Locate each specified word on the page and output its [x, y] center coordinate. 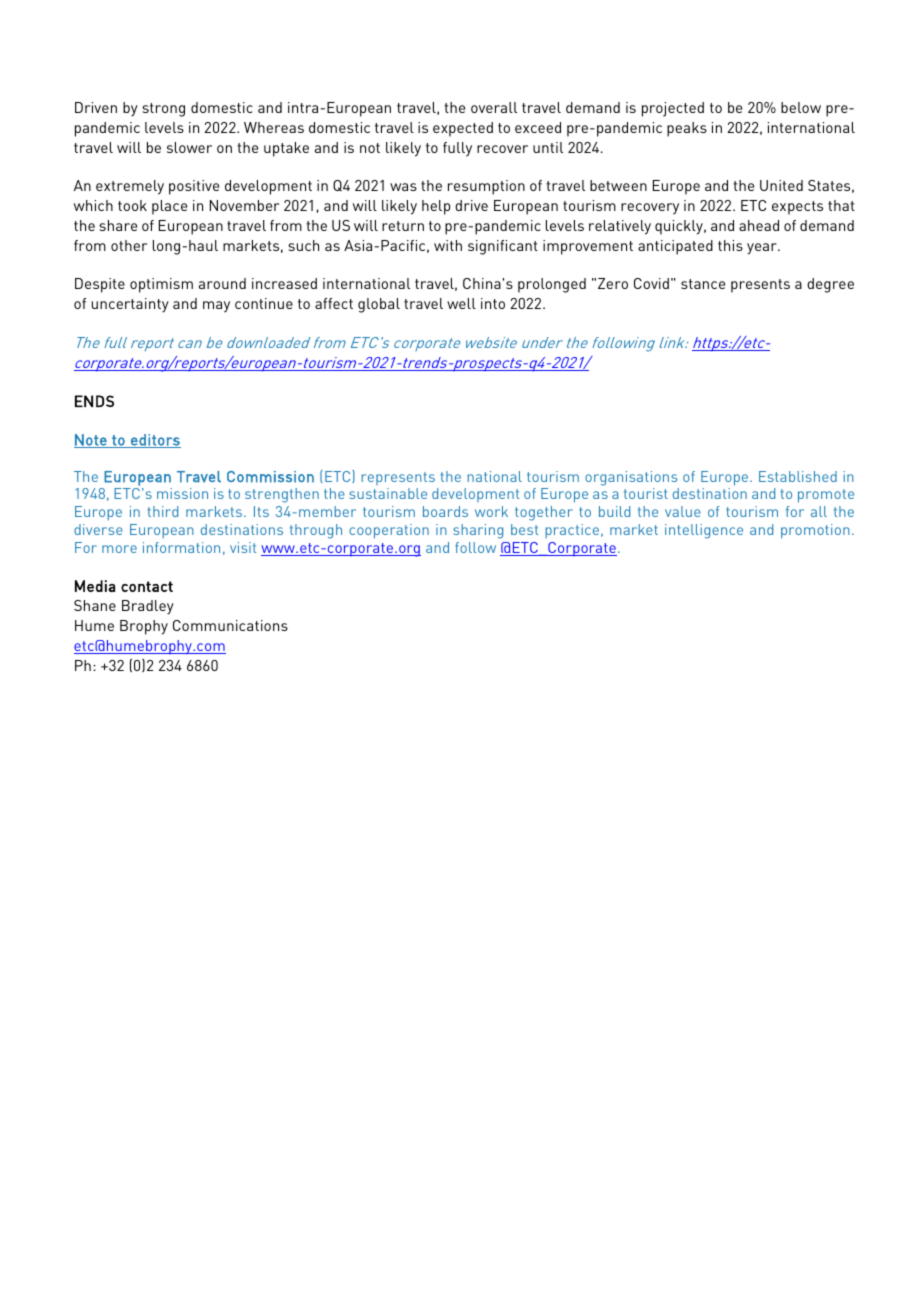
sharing [478, 531]
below [801, 107]
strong [163, 110]
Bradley [148, 607]
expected [463, 129]
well [461, 303]
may [216, 307]
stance [703, 284]
